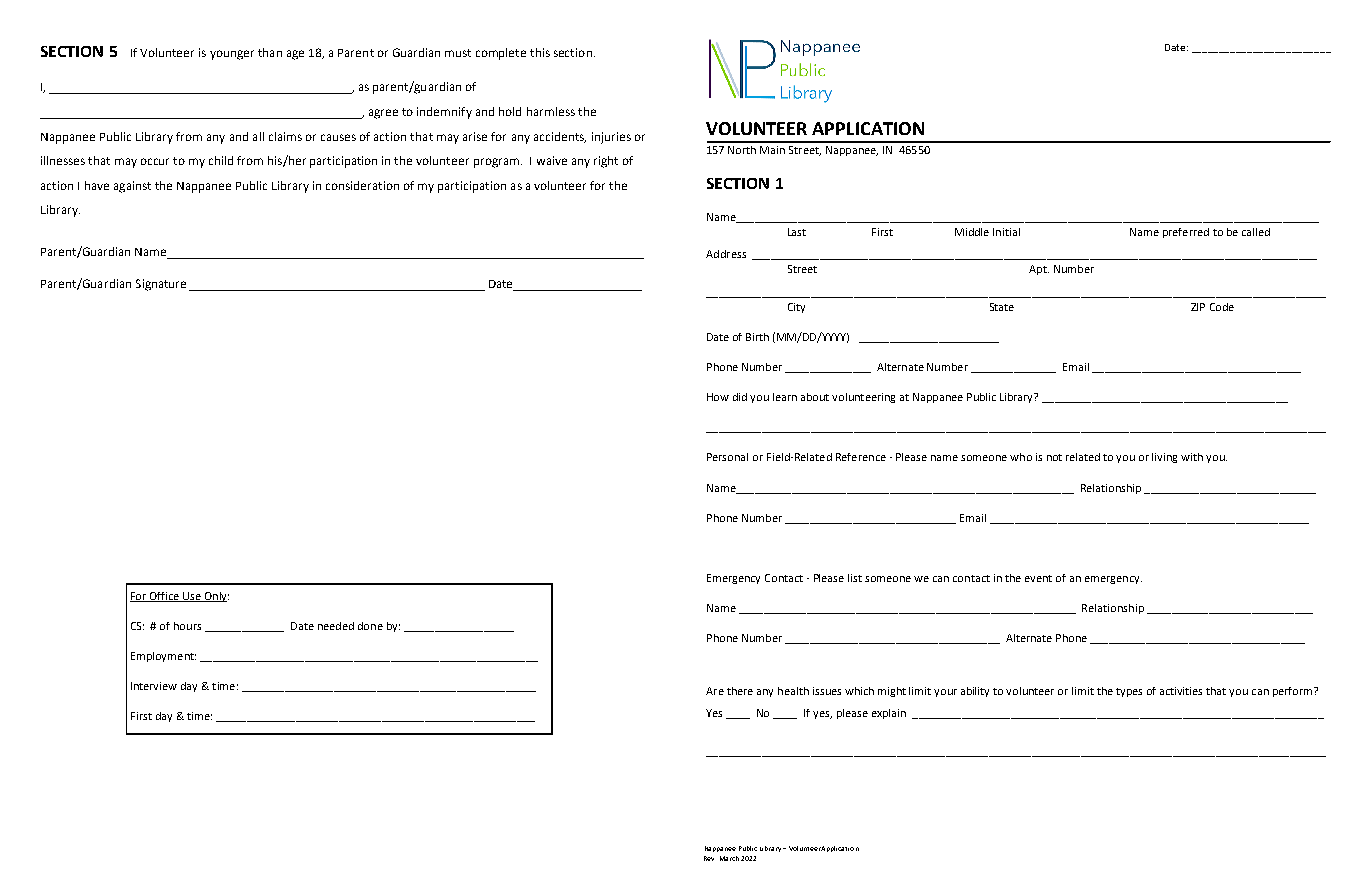 The image size is (1372, 887). What do you see at coordinates (1198, 307) in the document?
I see `ZIP` at bounding box center [1198, 307].
